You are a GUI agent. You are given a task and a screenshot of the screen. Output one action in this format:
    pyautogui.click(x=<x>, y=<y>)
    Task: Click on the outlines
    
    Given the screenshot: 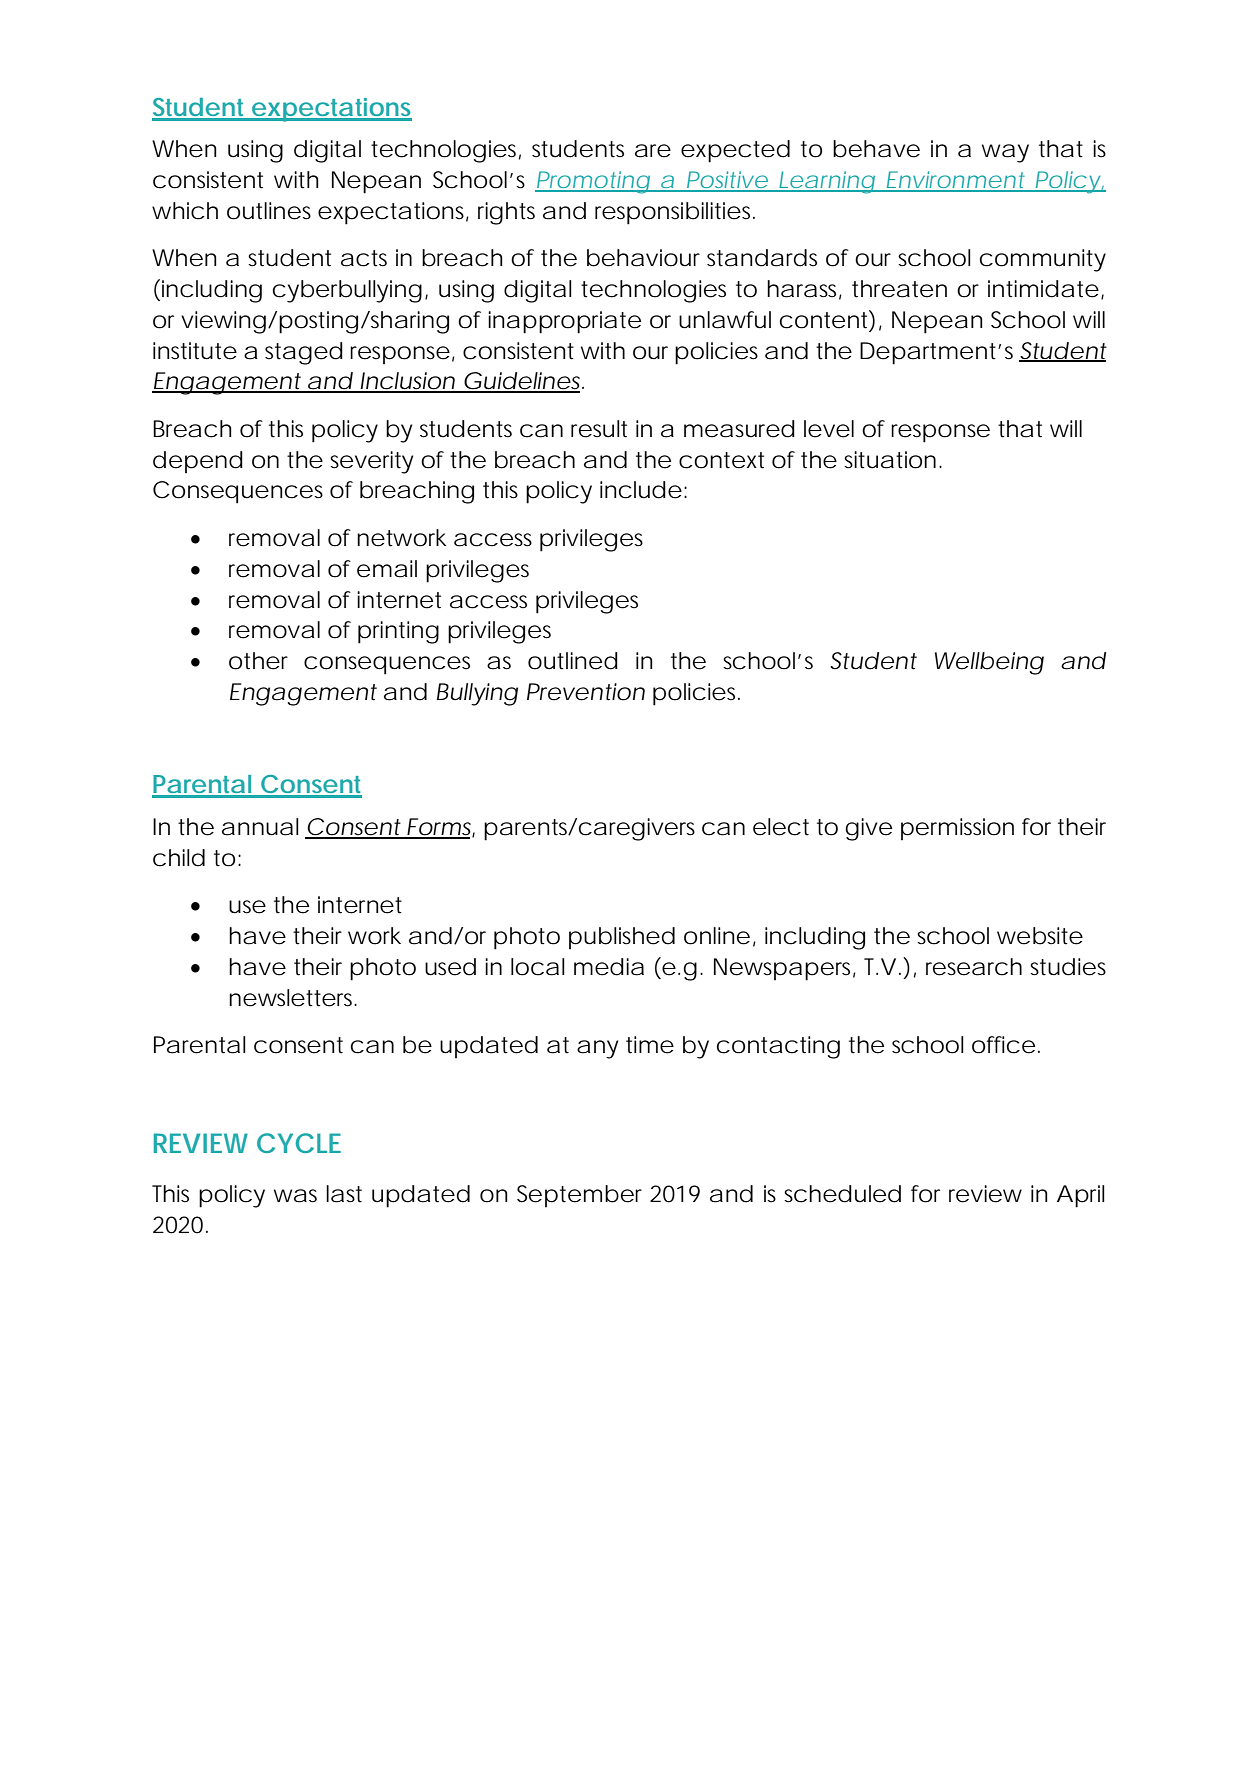 What is the action you would take?
    pyautogui.click(x=269, y=211)
